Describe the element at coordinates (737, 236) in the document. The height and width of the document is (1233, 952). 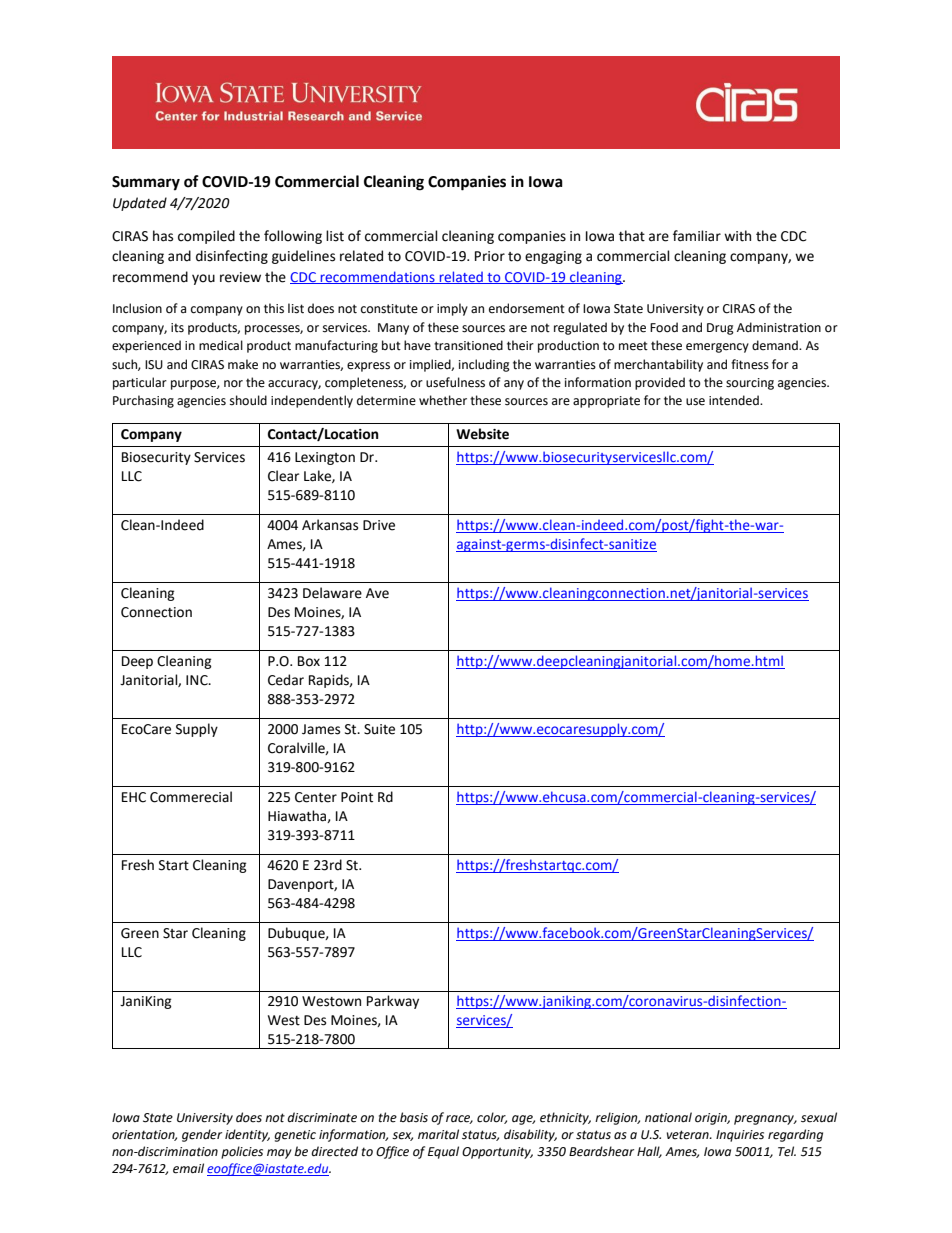
I see `with` at that location.
